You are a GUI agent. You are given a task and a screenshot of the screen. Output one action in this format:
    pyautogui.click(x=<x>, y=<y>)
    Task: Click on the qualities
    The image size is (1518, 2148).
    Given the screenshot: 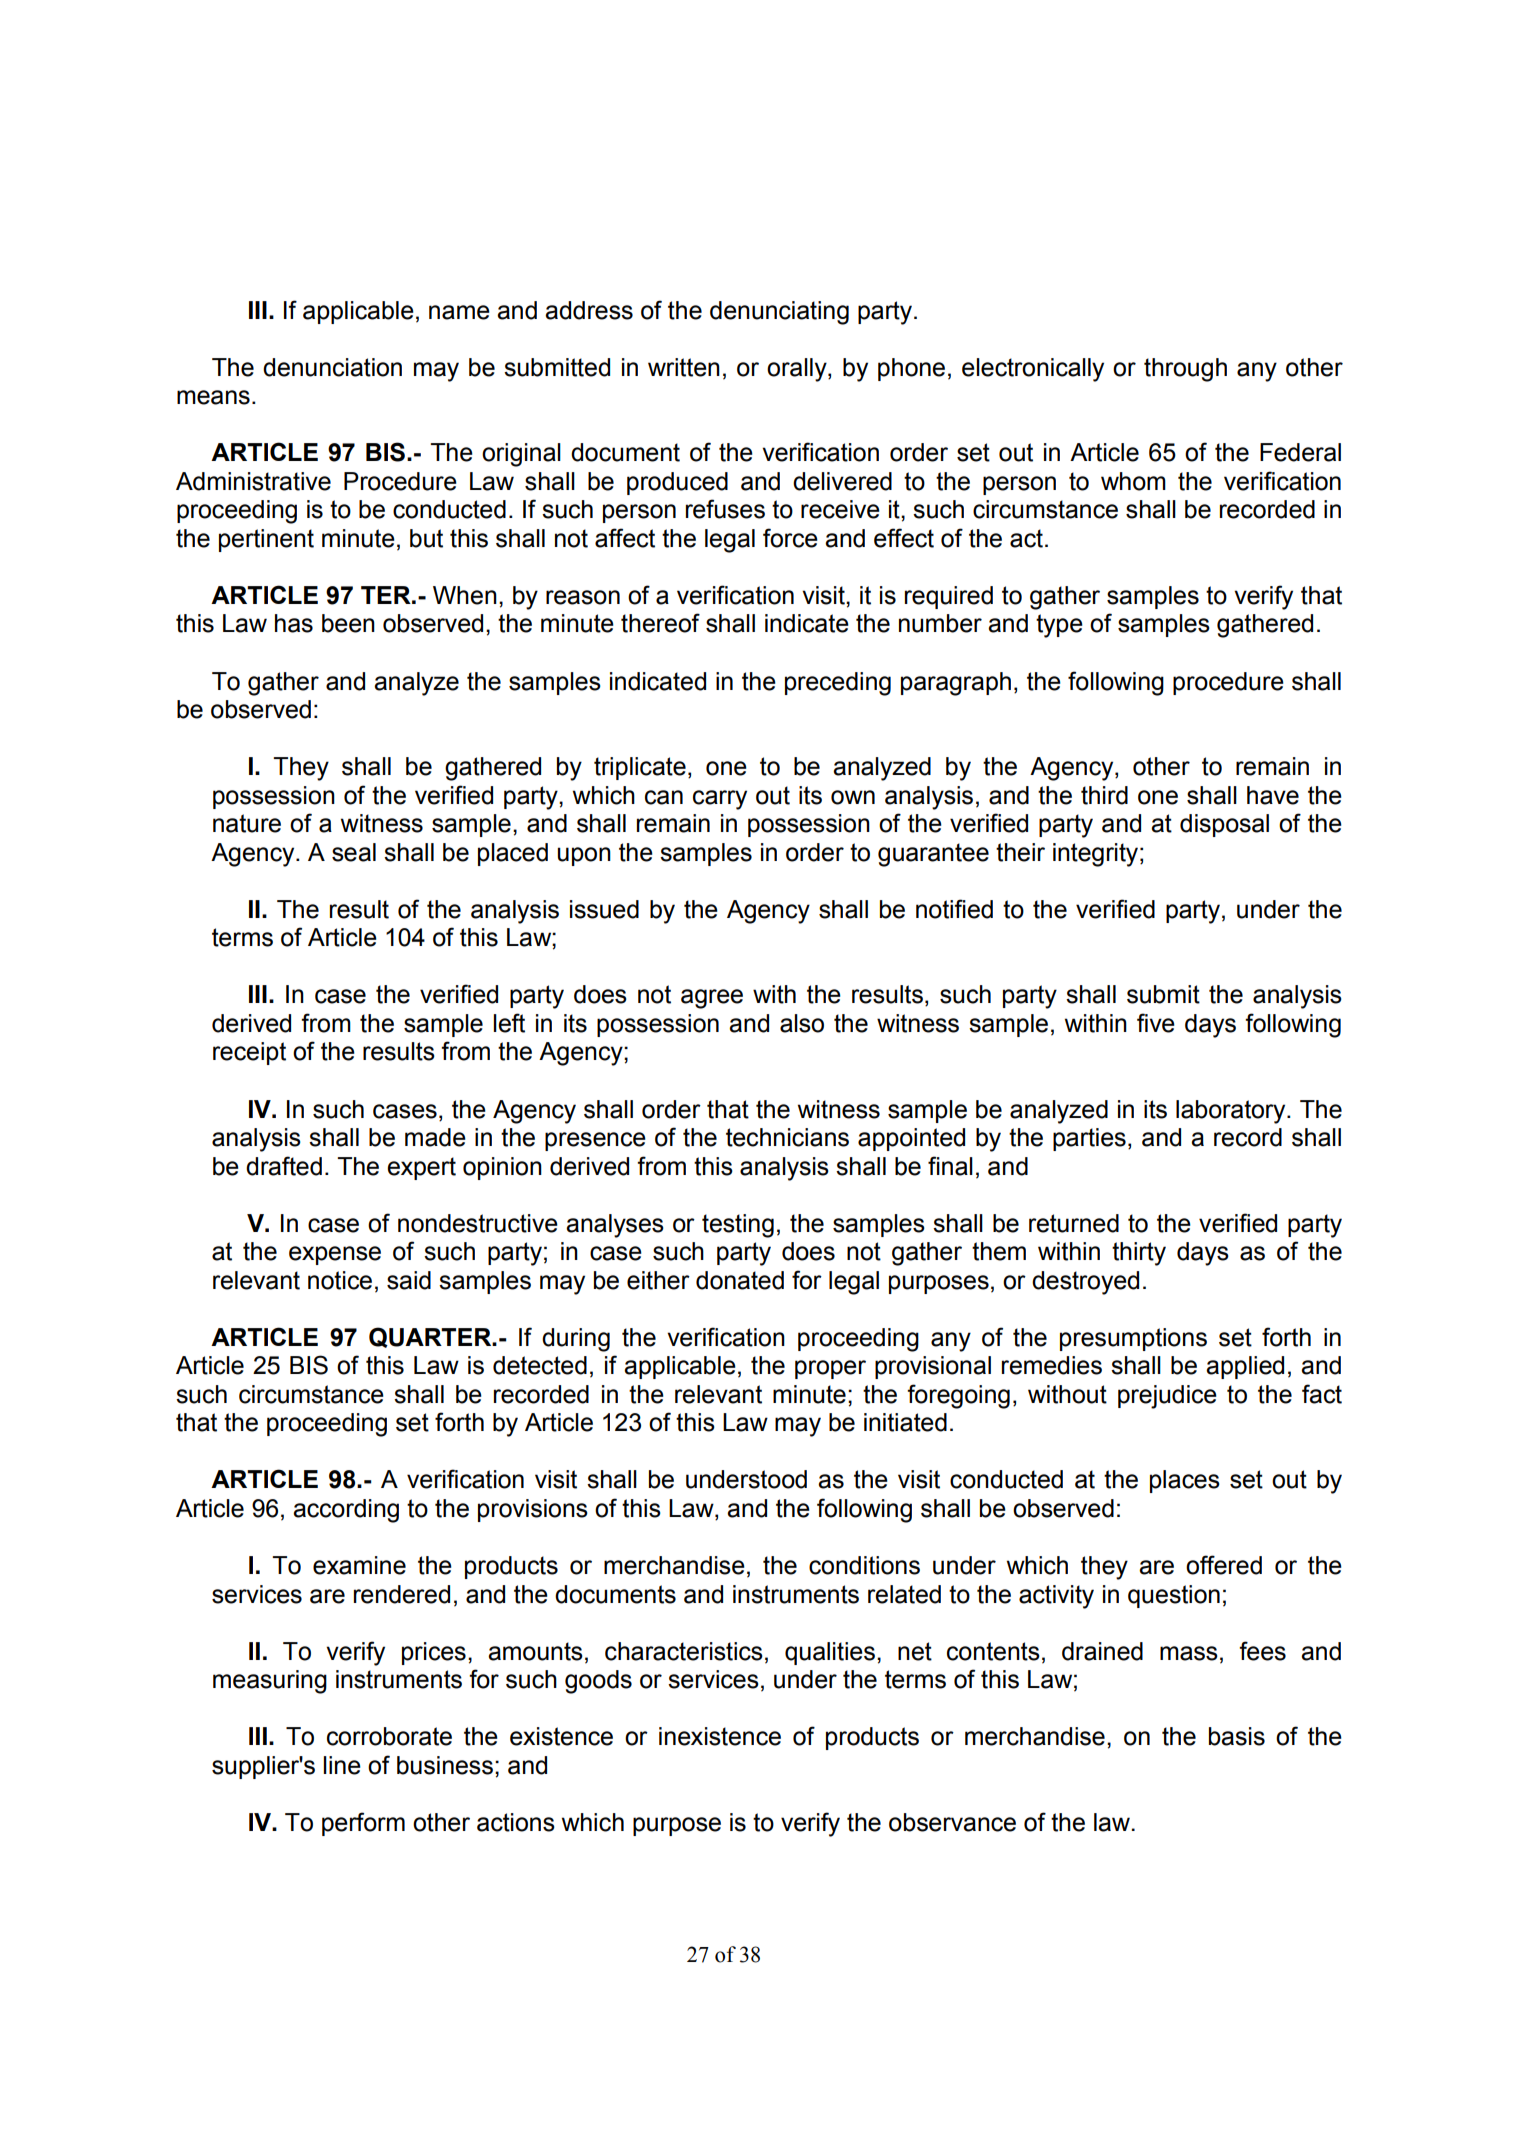 What is the action you would take?
    pyautogui.click(x=830, y=1653)
